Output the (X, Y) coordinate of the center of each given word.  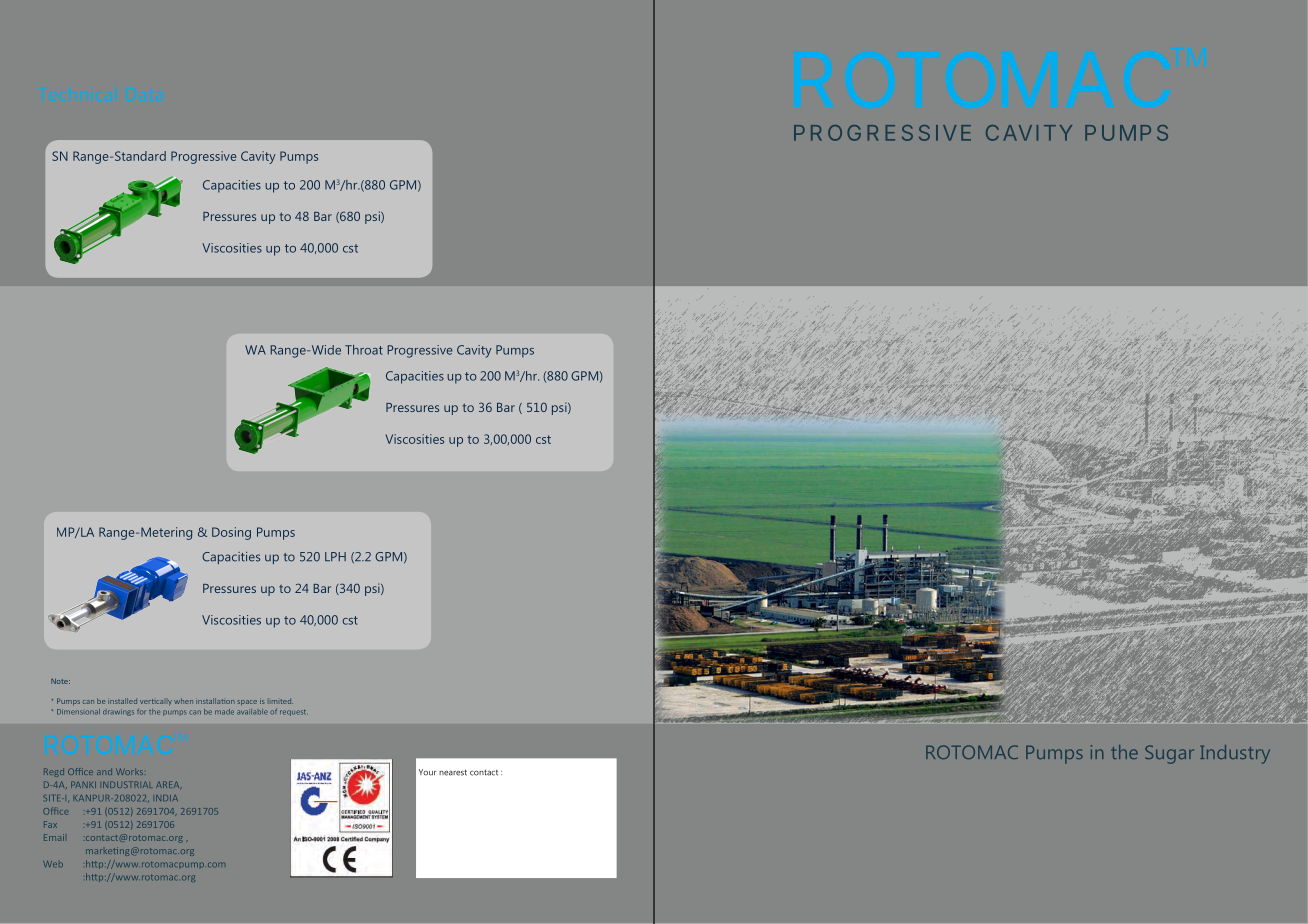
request (293, 713)
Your (428, 772)
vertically (156, 702)
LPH (335, 556)
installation (215, 701)
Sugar (1169, 754)
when (183, 701)
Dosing (231, 533)
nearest (453, 772)
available (252, 712)
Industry (1235, 754)
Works (129, 771)
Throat (364, 350)
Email (54, 837)
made (224, 712)
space (247, 702)
